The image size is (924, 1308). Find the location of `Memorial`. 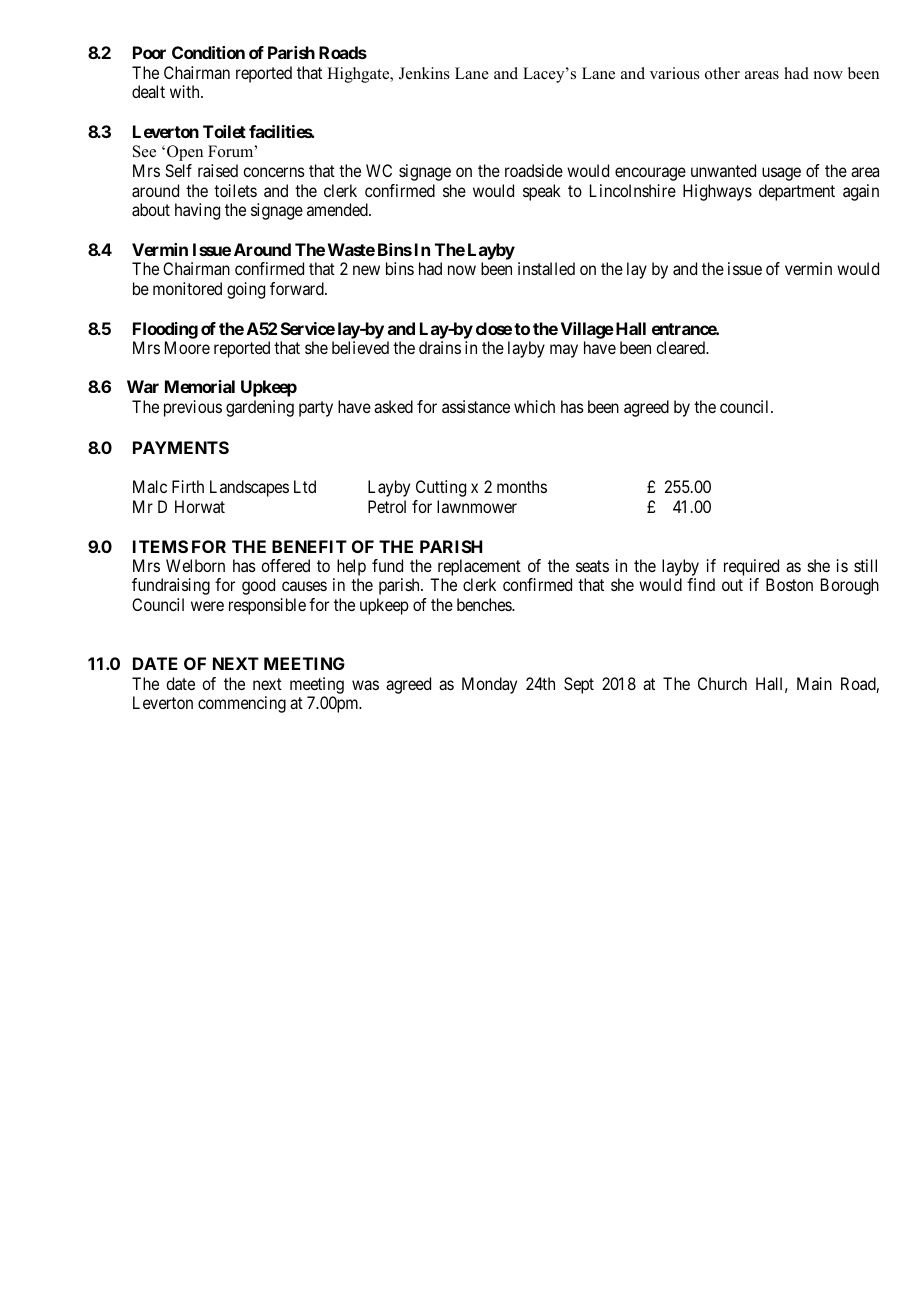

Memorial is located at coordinates (200, 386).
